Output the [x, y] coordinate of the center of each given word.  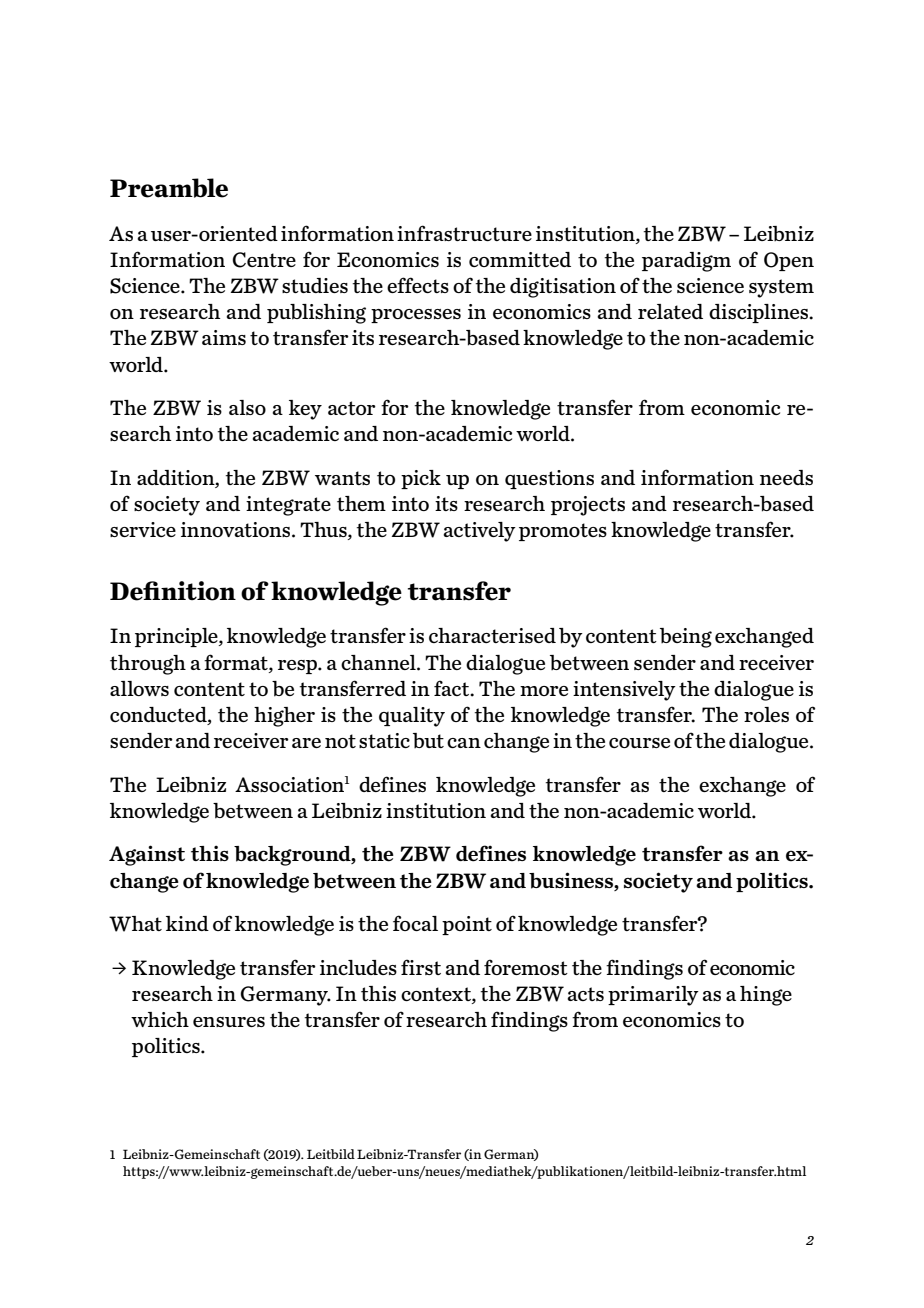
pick [421, 479]
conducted [159, 715]
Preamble [169, 188]
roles [766, 714]
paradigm [686, 262]
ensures [229, 1022]
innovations [237, 529]
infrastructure [464, 233]
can [464, 743]
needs [786, 477]
